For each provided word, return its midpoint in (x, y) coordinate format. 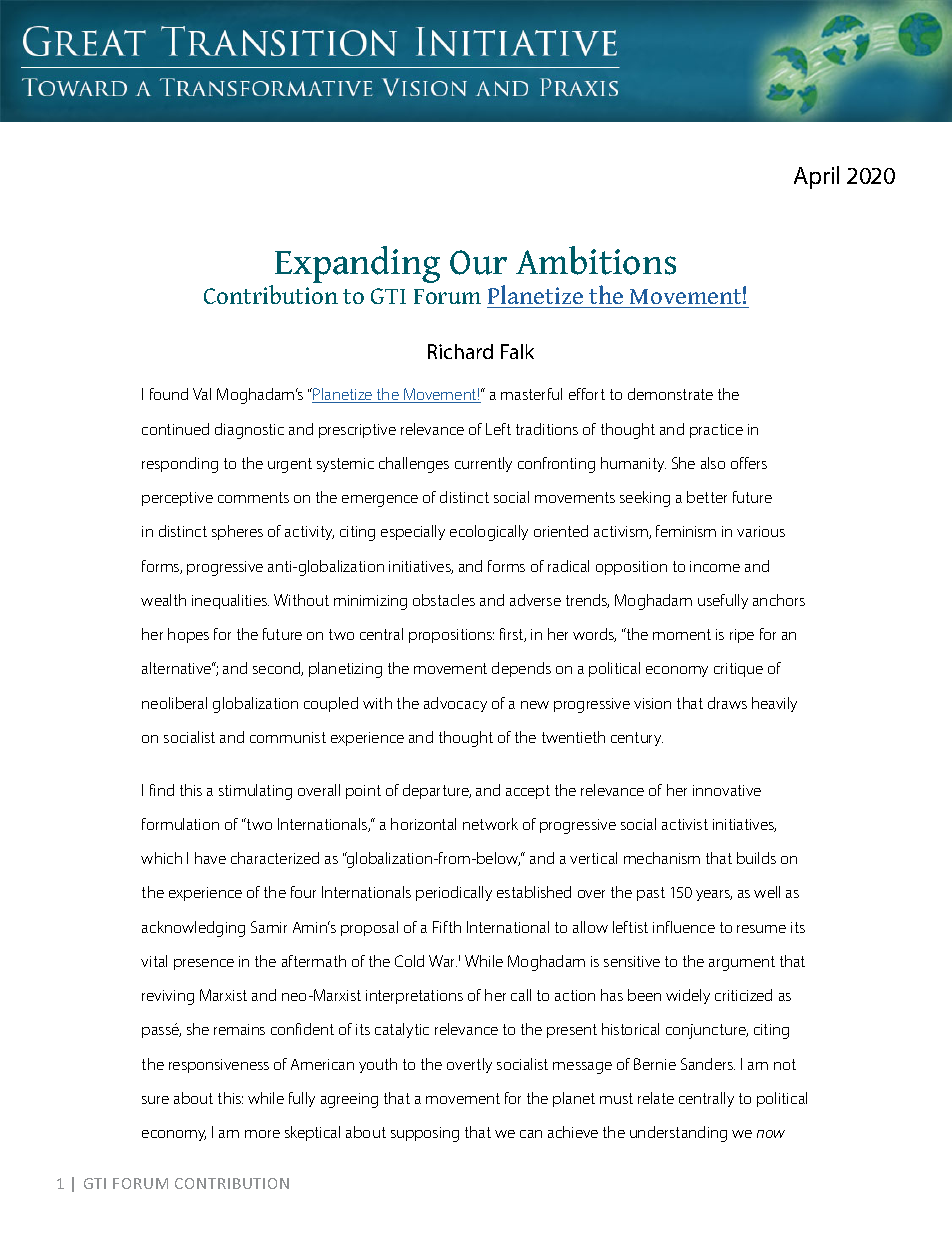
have (210, 858)
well (767, 892)
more (262, 1134)
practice (716, 431)
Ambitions (596, 260)
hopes (188, 635)
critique (738, 670)
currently (483, 464)
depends (521, 669)
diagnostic (249, 431)
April (816, 177)
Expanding (357, 264)
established (534, 892)
